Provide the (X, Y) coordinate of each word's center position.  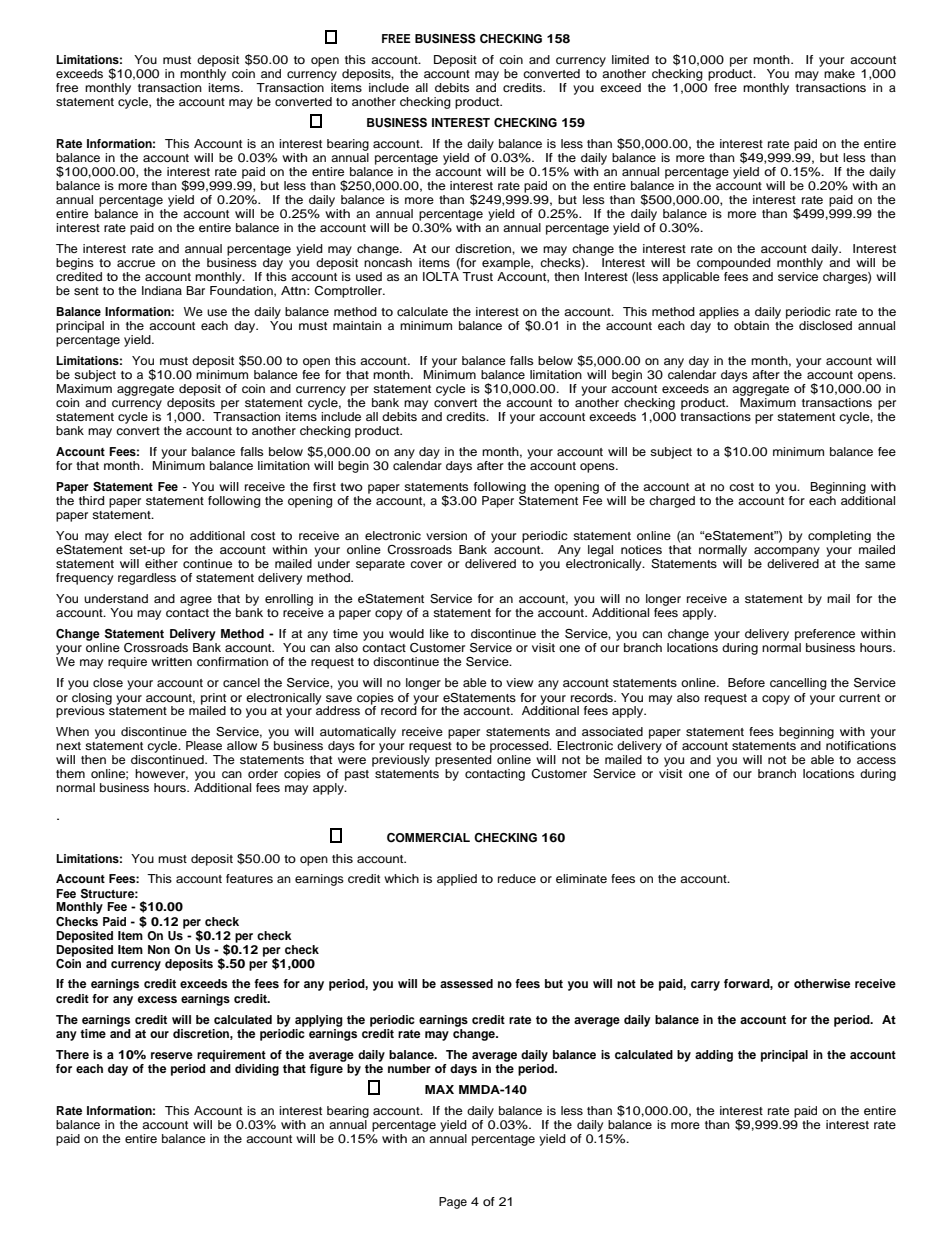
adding (714, 1056)
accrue (136, 263)
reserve (172, 1055)
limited (630, 59)
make (839, 73)
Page (453, 1203)
